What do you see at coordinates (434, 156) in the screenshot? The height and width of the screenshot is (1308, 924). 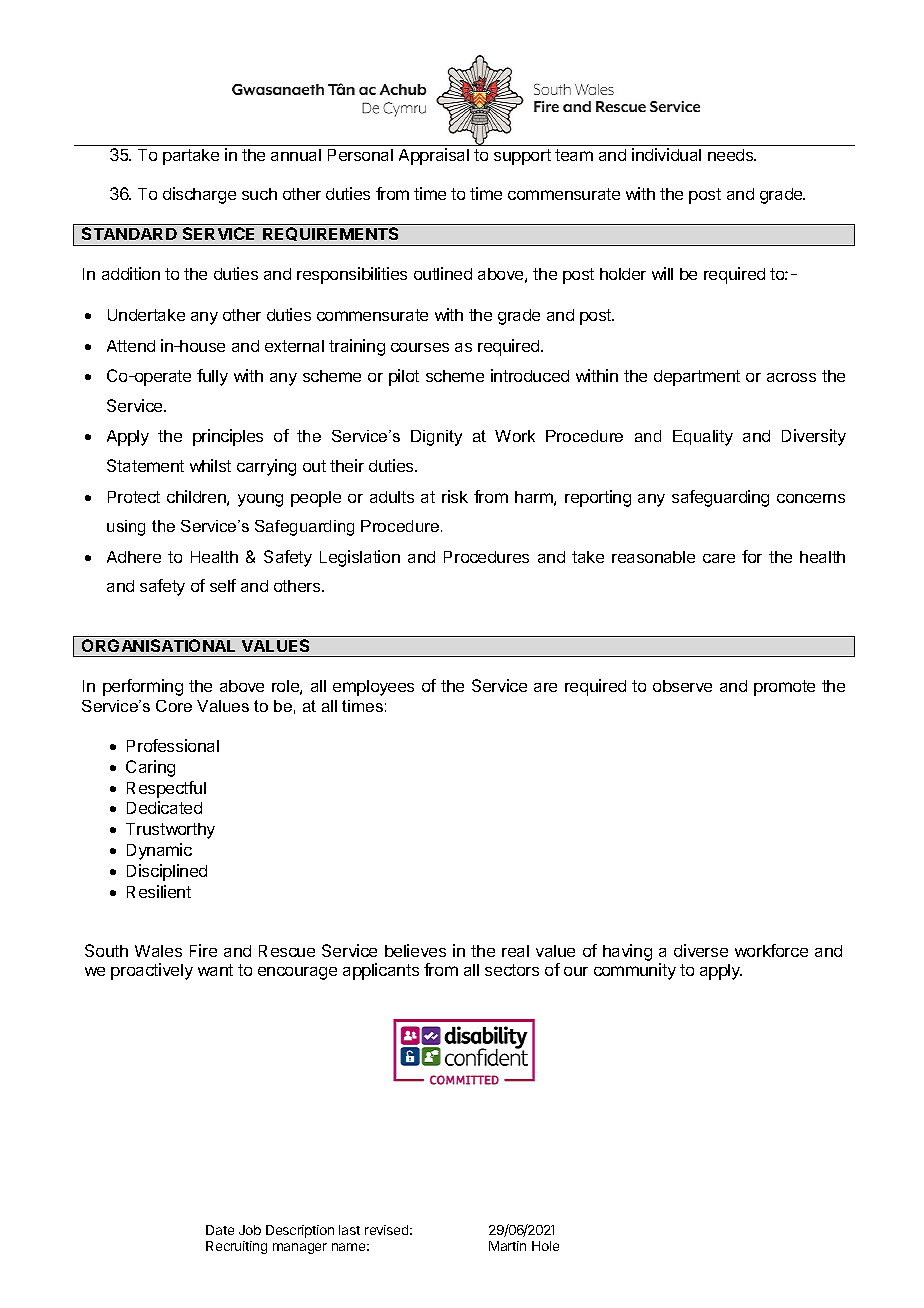 I see `Appraisal` at bounding box center [434, 156].
